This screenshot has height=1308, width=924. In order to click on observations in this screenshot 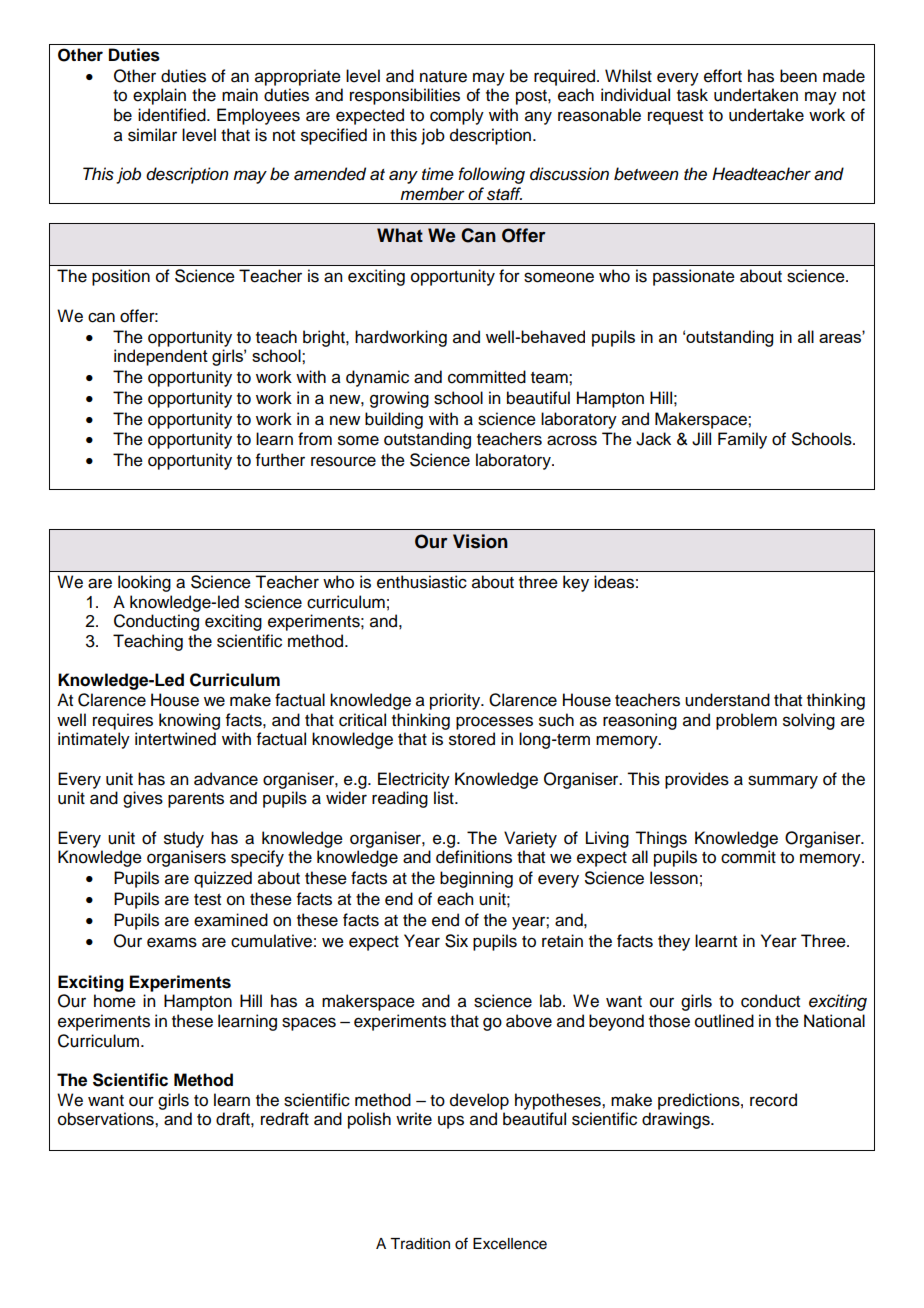, I will do `click(107, 1119)`.
